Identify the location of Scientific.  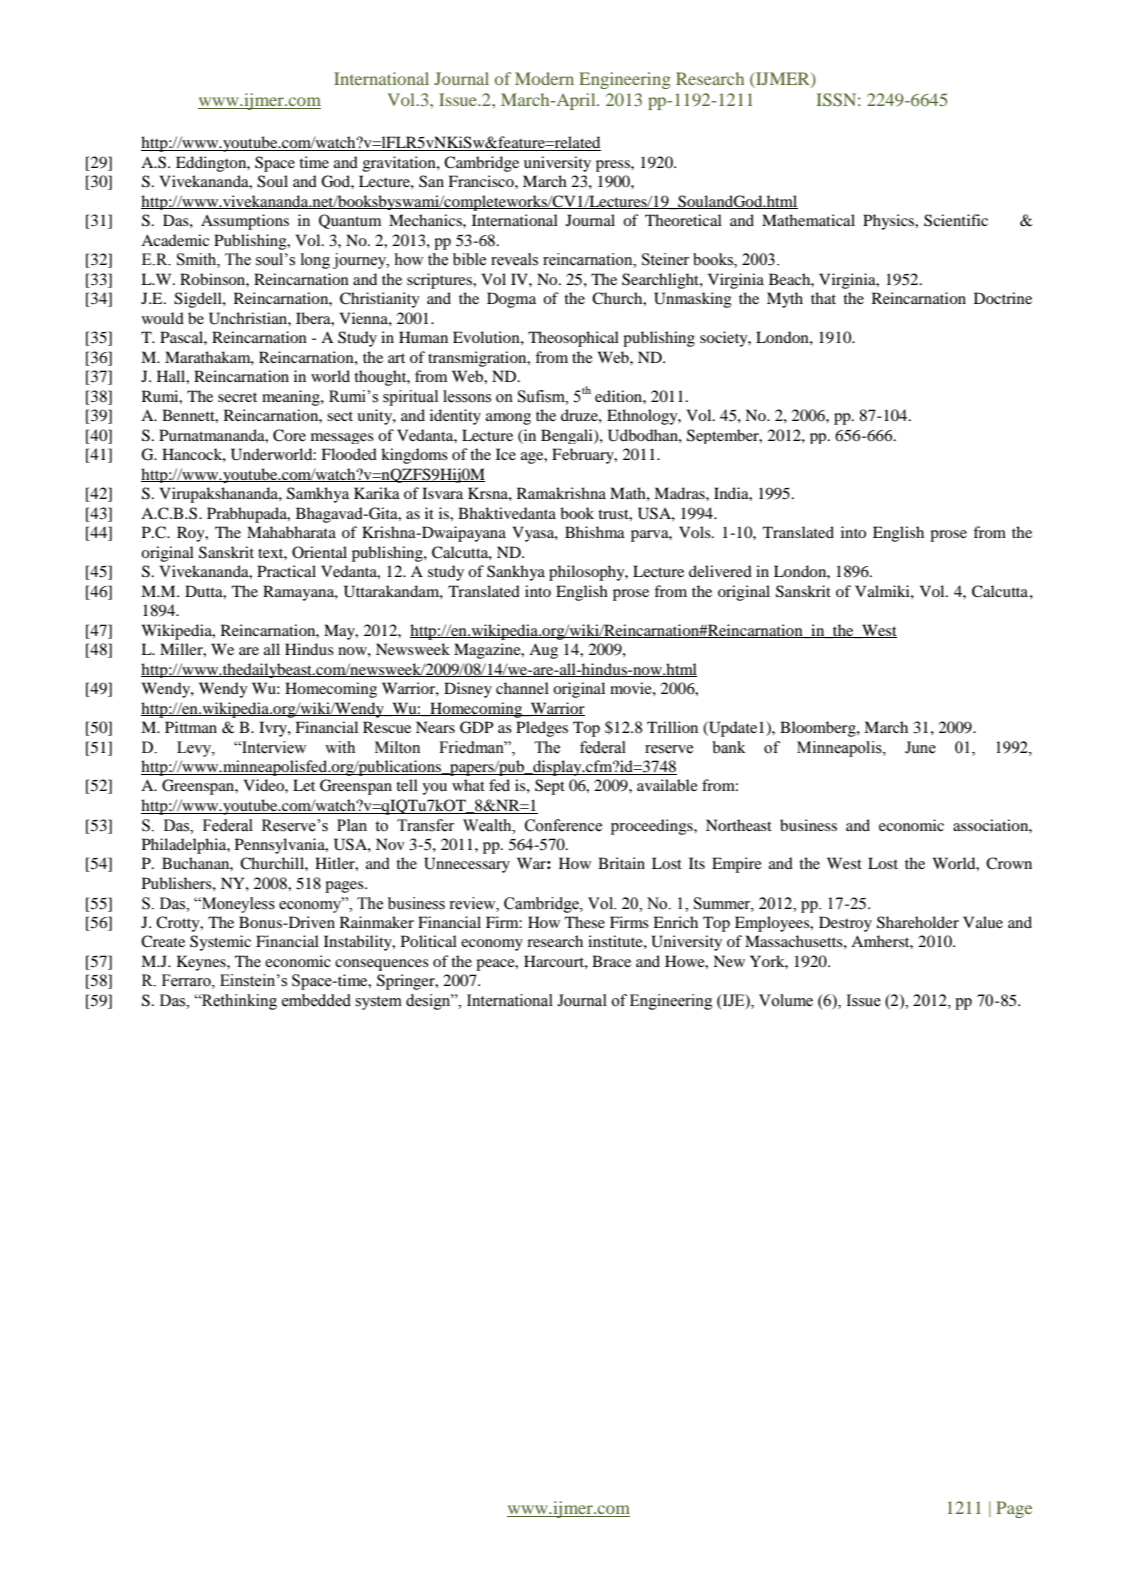
(956, 220).
